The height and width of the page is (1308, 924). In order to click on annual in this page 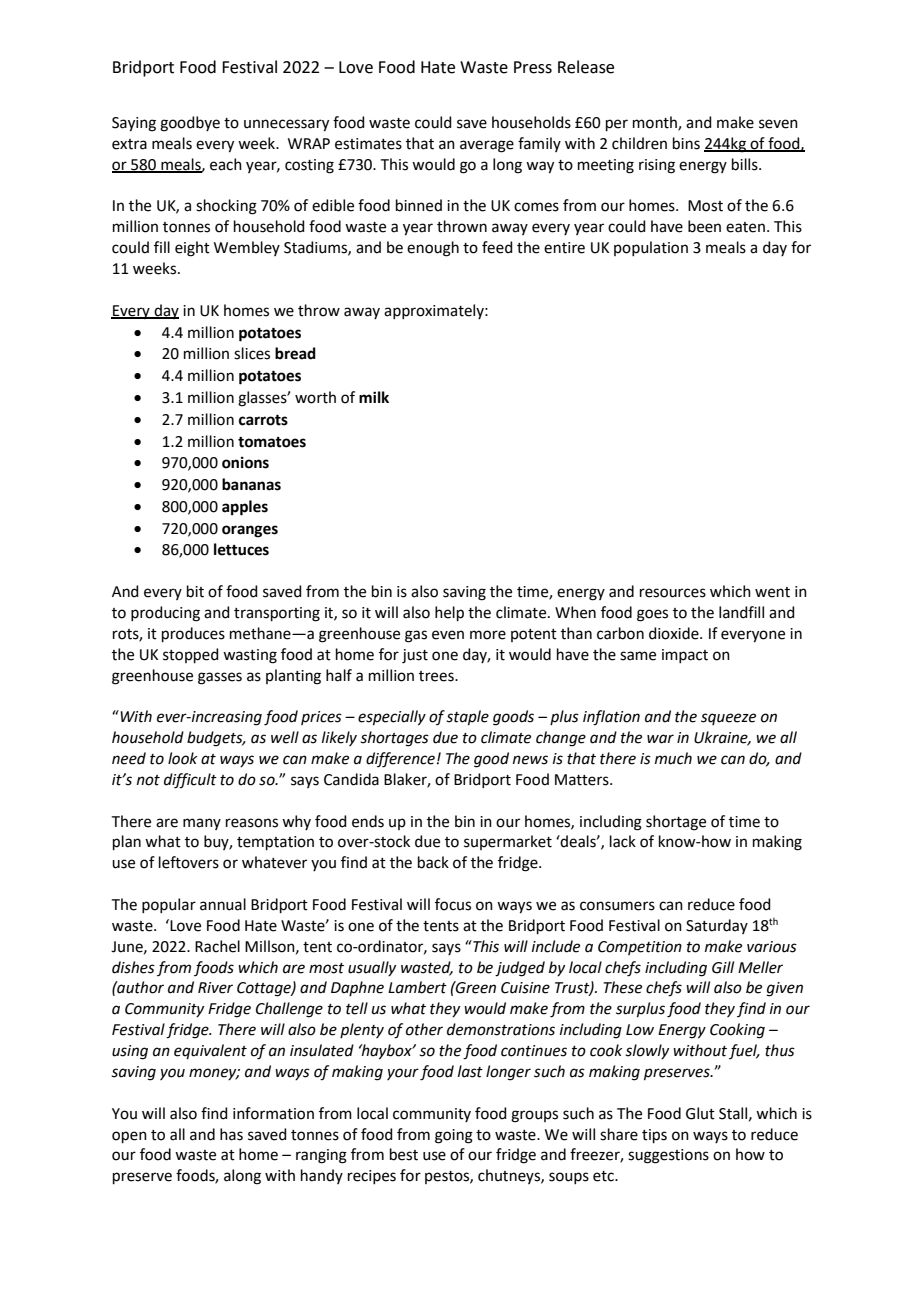, I will do `click(223, 904)`.
